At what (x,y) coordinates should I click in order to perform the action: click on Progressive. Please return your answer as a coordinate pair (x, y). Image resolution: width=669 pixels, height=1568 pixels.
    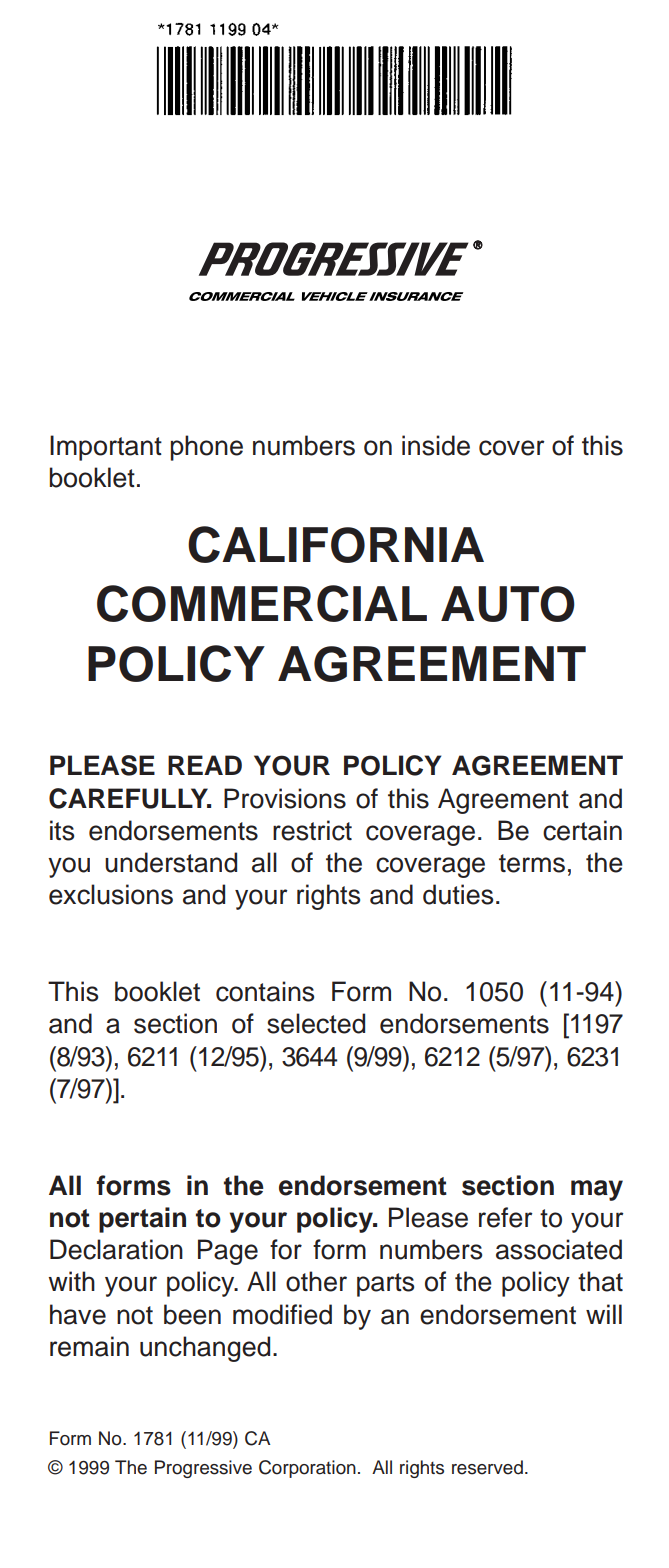
    Looking at the image, I should click on (203, 1469).
